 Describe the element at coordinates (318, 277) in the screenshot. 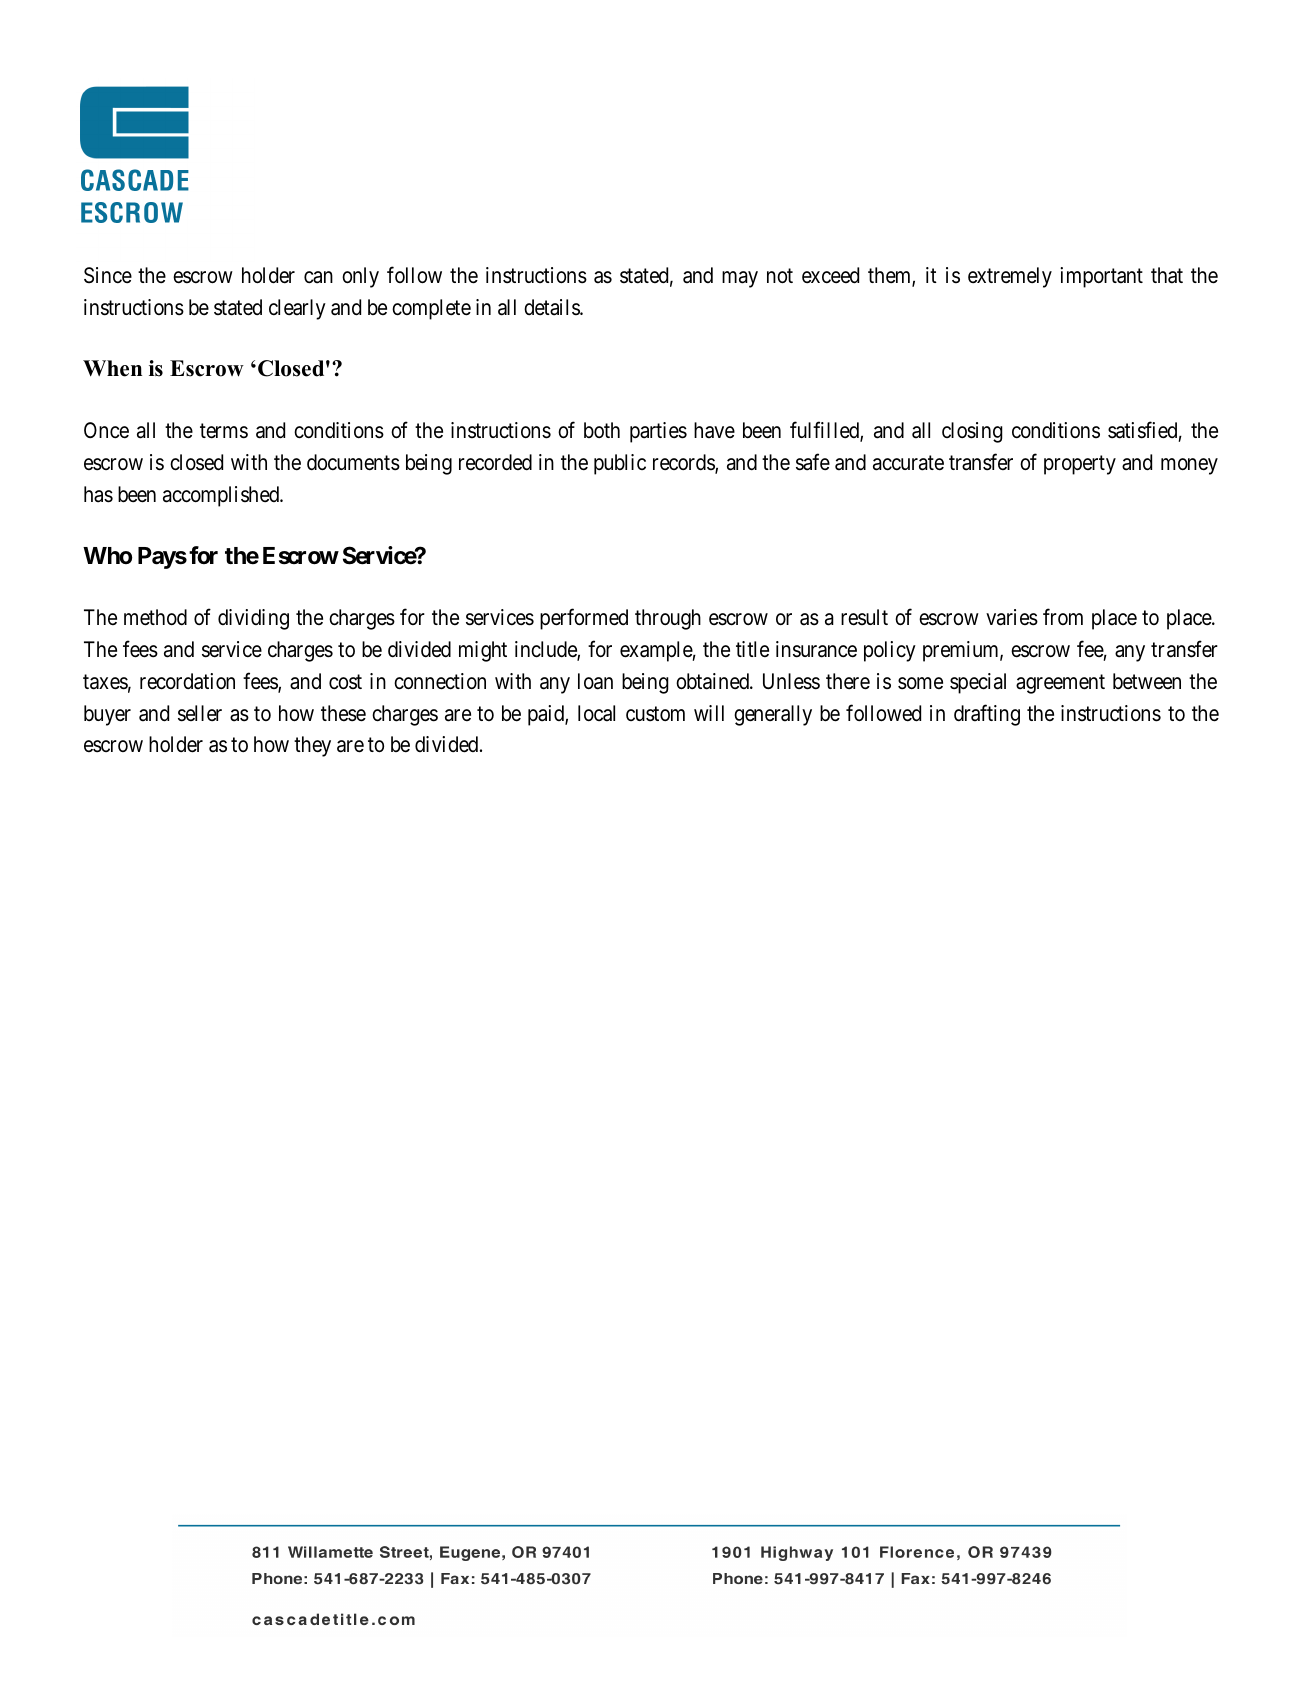

I see `can` at that location.
